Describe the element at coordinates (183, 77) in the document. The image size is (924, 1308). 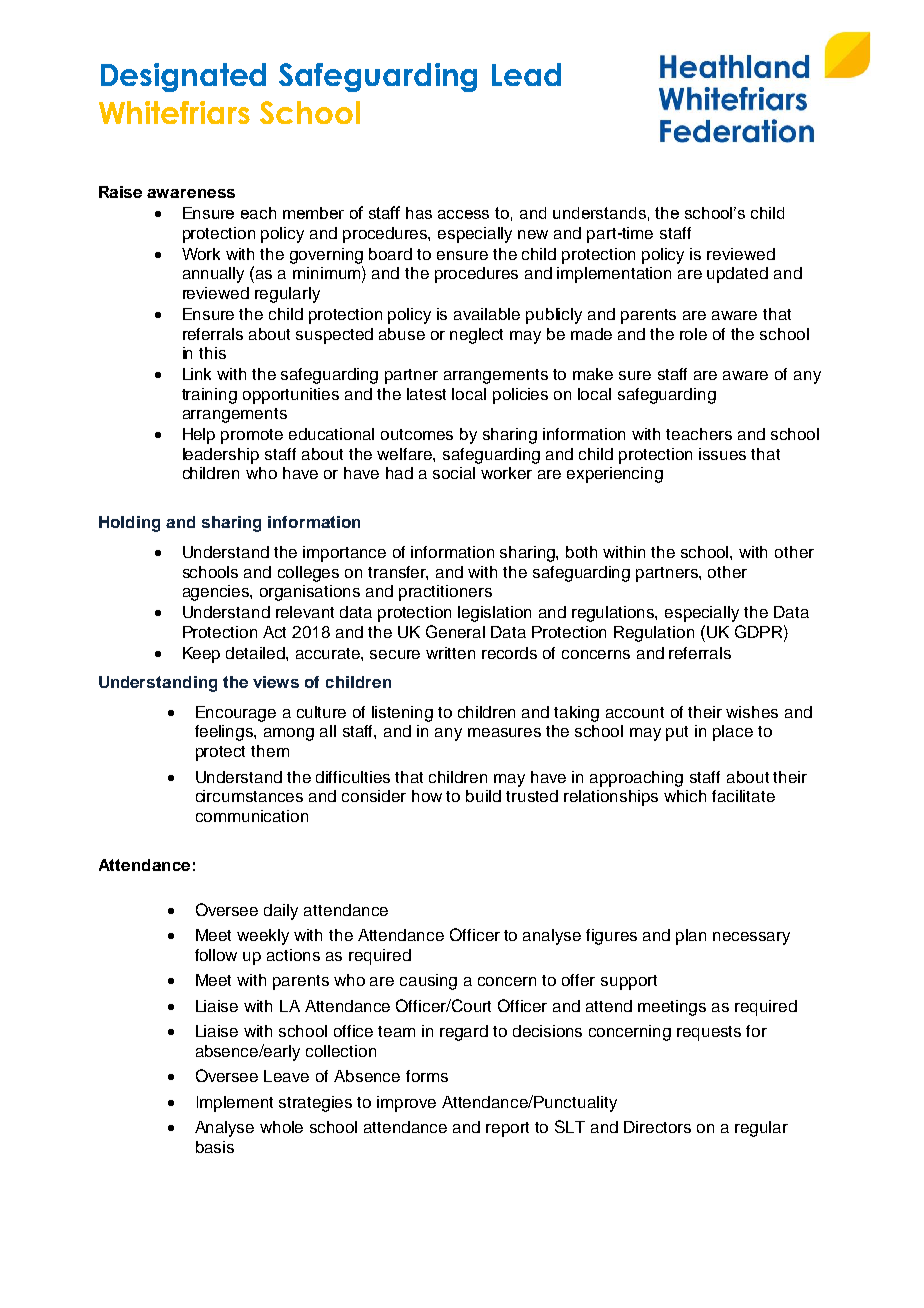
I see `Designated` at that location.
